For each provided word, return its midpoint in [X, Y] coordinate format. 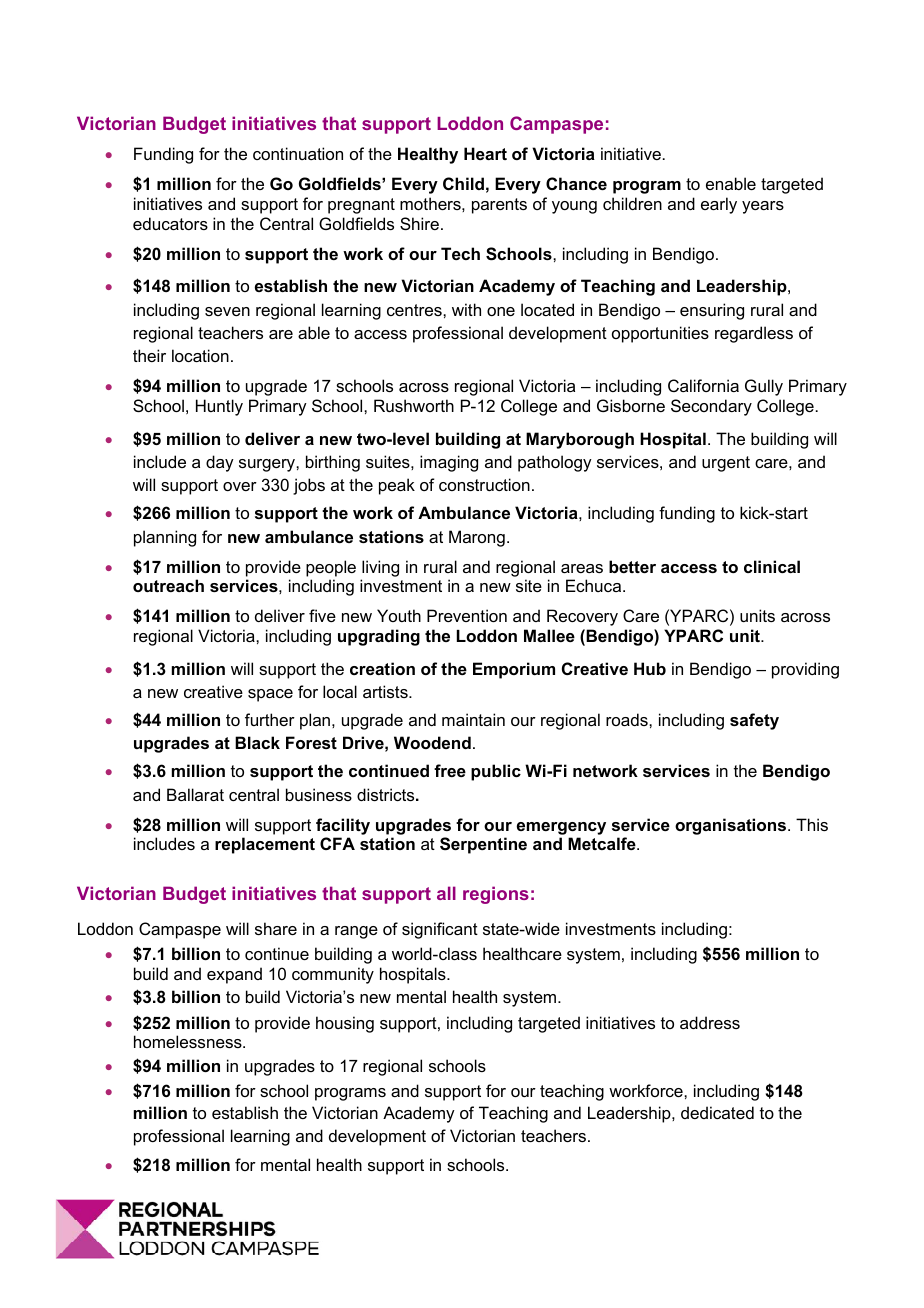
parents [499, 206]
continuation [298, 153]
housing [345, 1024]
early [719, 205]
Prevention [467, 615]
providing [805, 670]
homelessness [189, 1041]
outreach [168, 585]
